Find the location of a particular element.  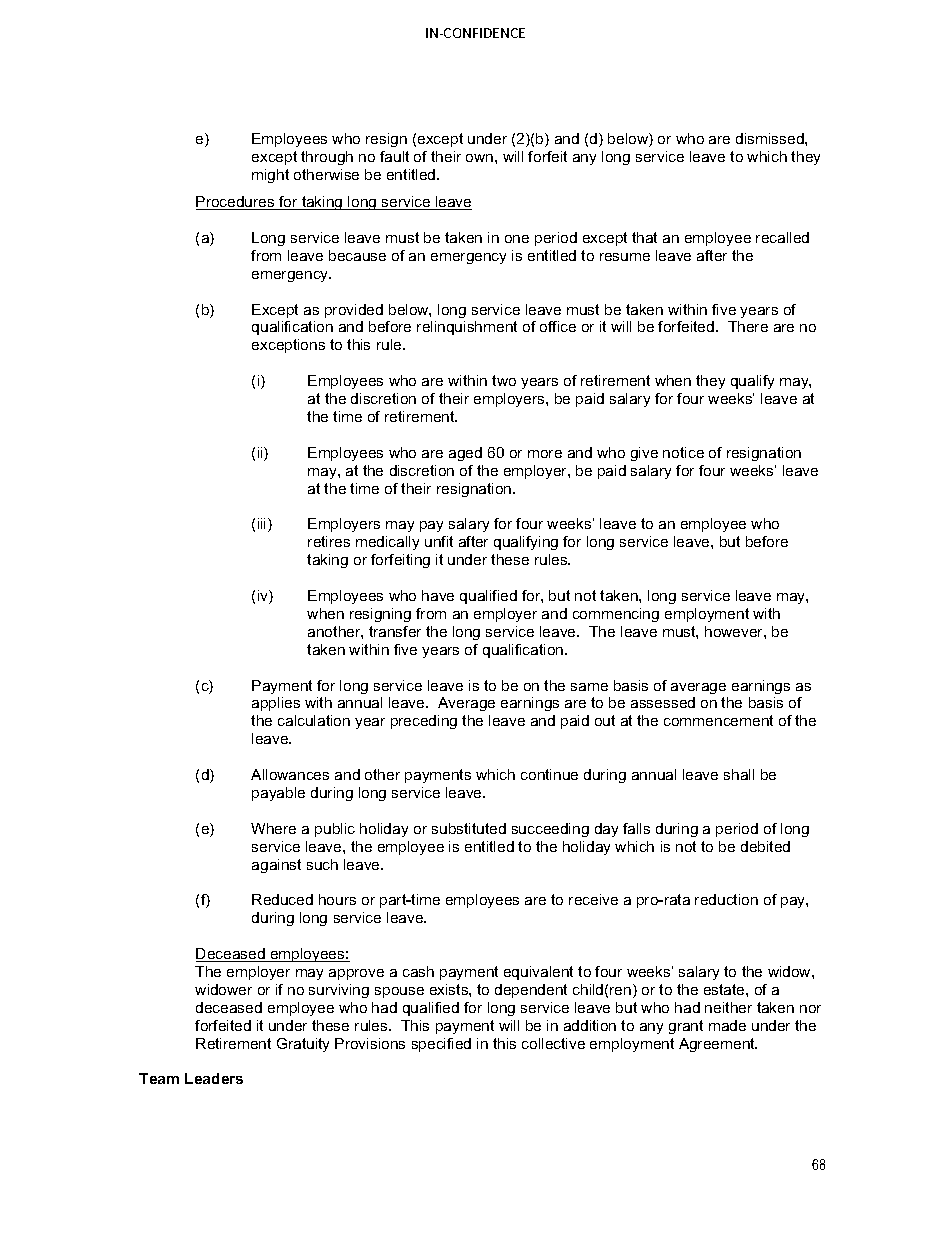

dismissed is located at coordinates (771, 138).
